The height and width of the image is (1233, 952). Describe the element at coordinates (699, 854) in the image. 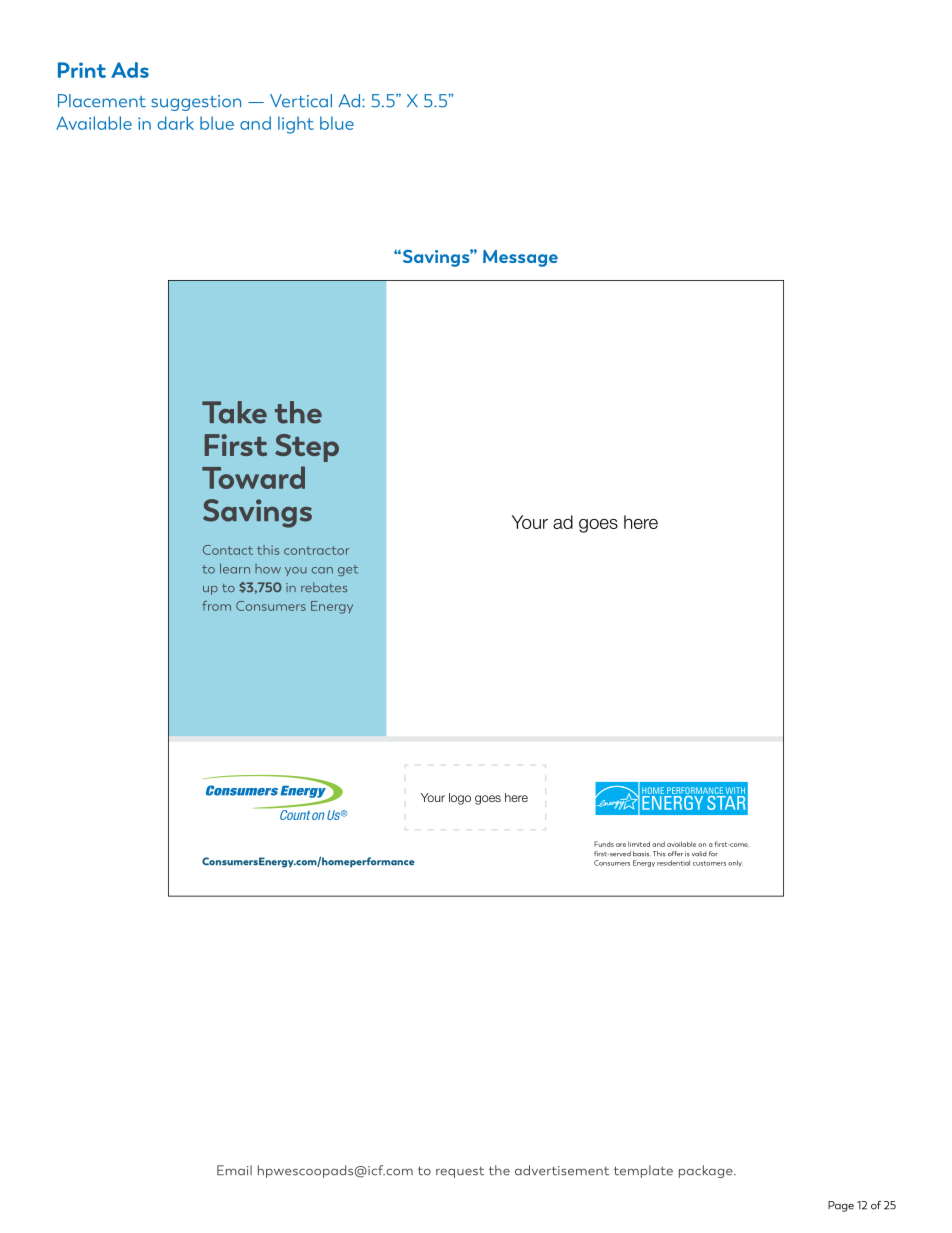

I see `valid` at that location.
